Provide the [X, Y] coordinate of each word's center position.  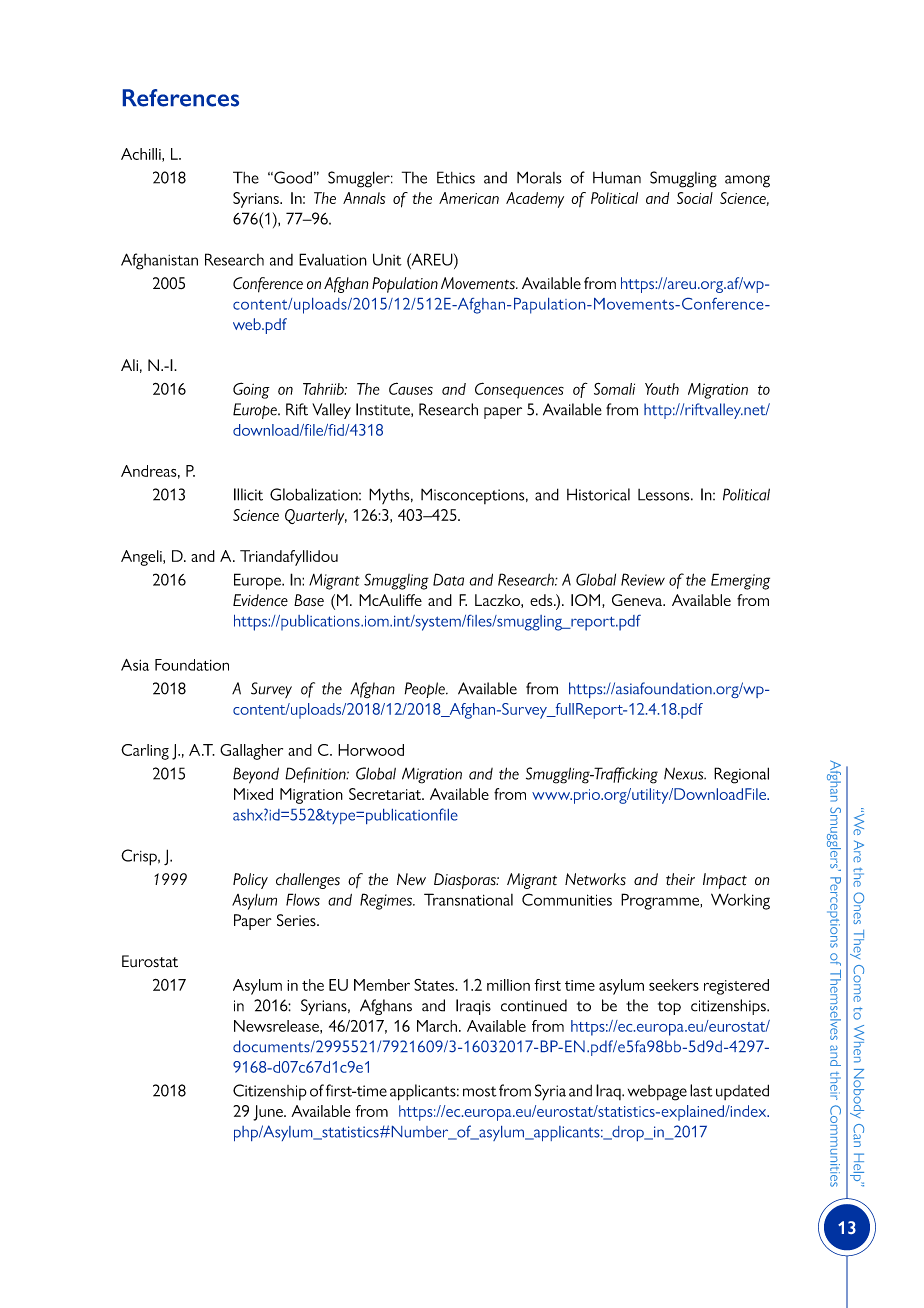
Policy [250, 881]
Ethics [456, 177]
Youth [662, 389]
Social [695, 198]
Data [448, 579]
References [181, 98]
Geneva [638, 600]
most [480, 1091]
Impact [725, 881]
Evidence [260, 600]
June [269, 1113]
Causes [411, 388]
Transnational [468, 899]
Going [251, 390]
